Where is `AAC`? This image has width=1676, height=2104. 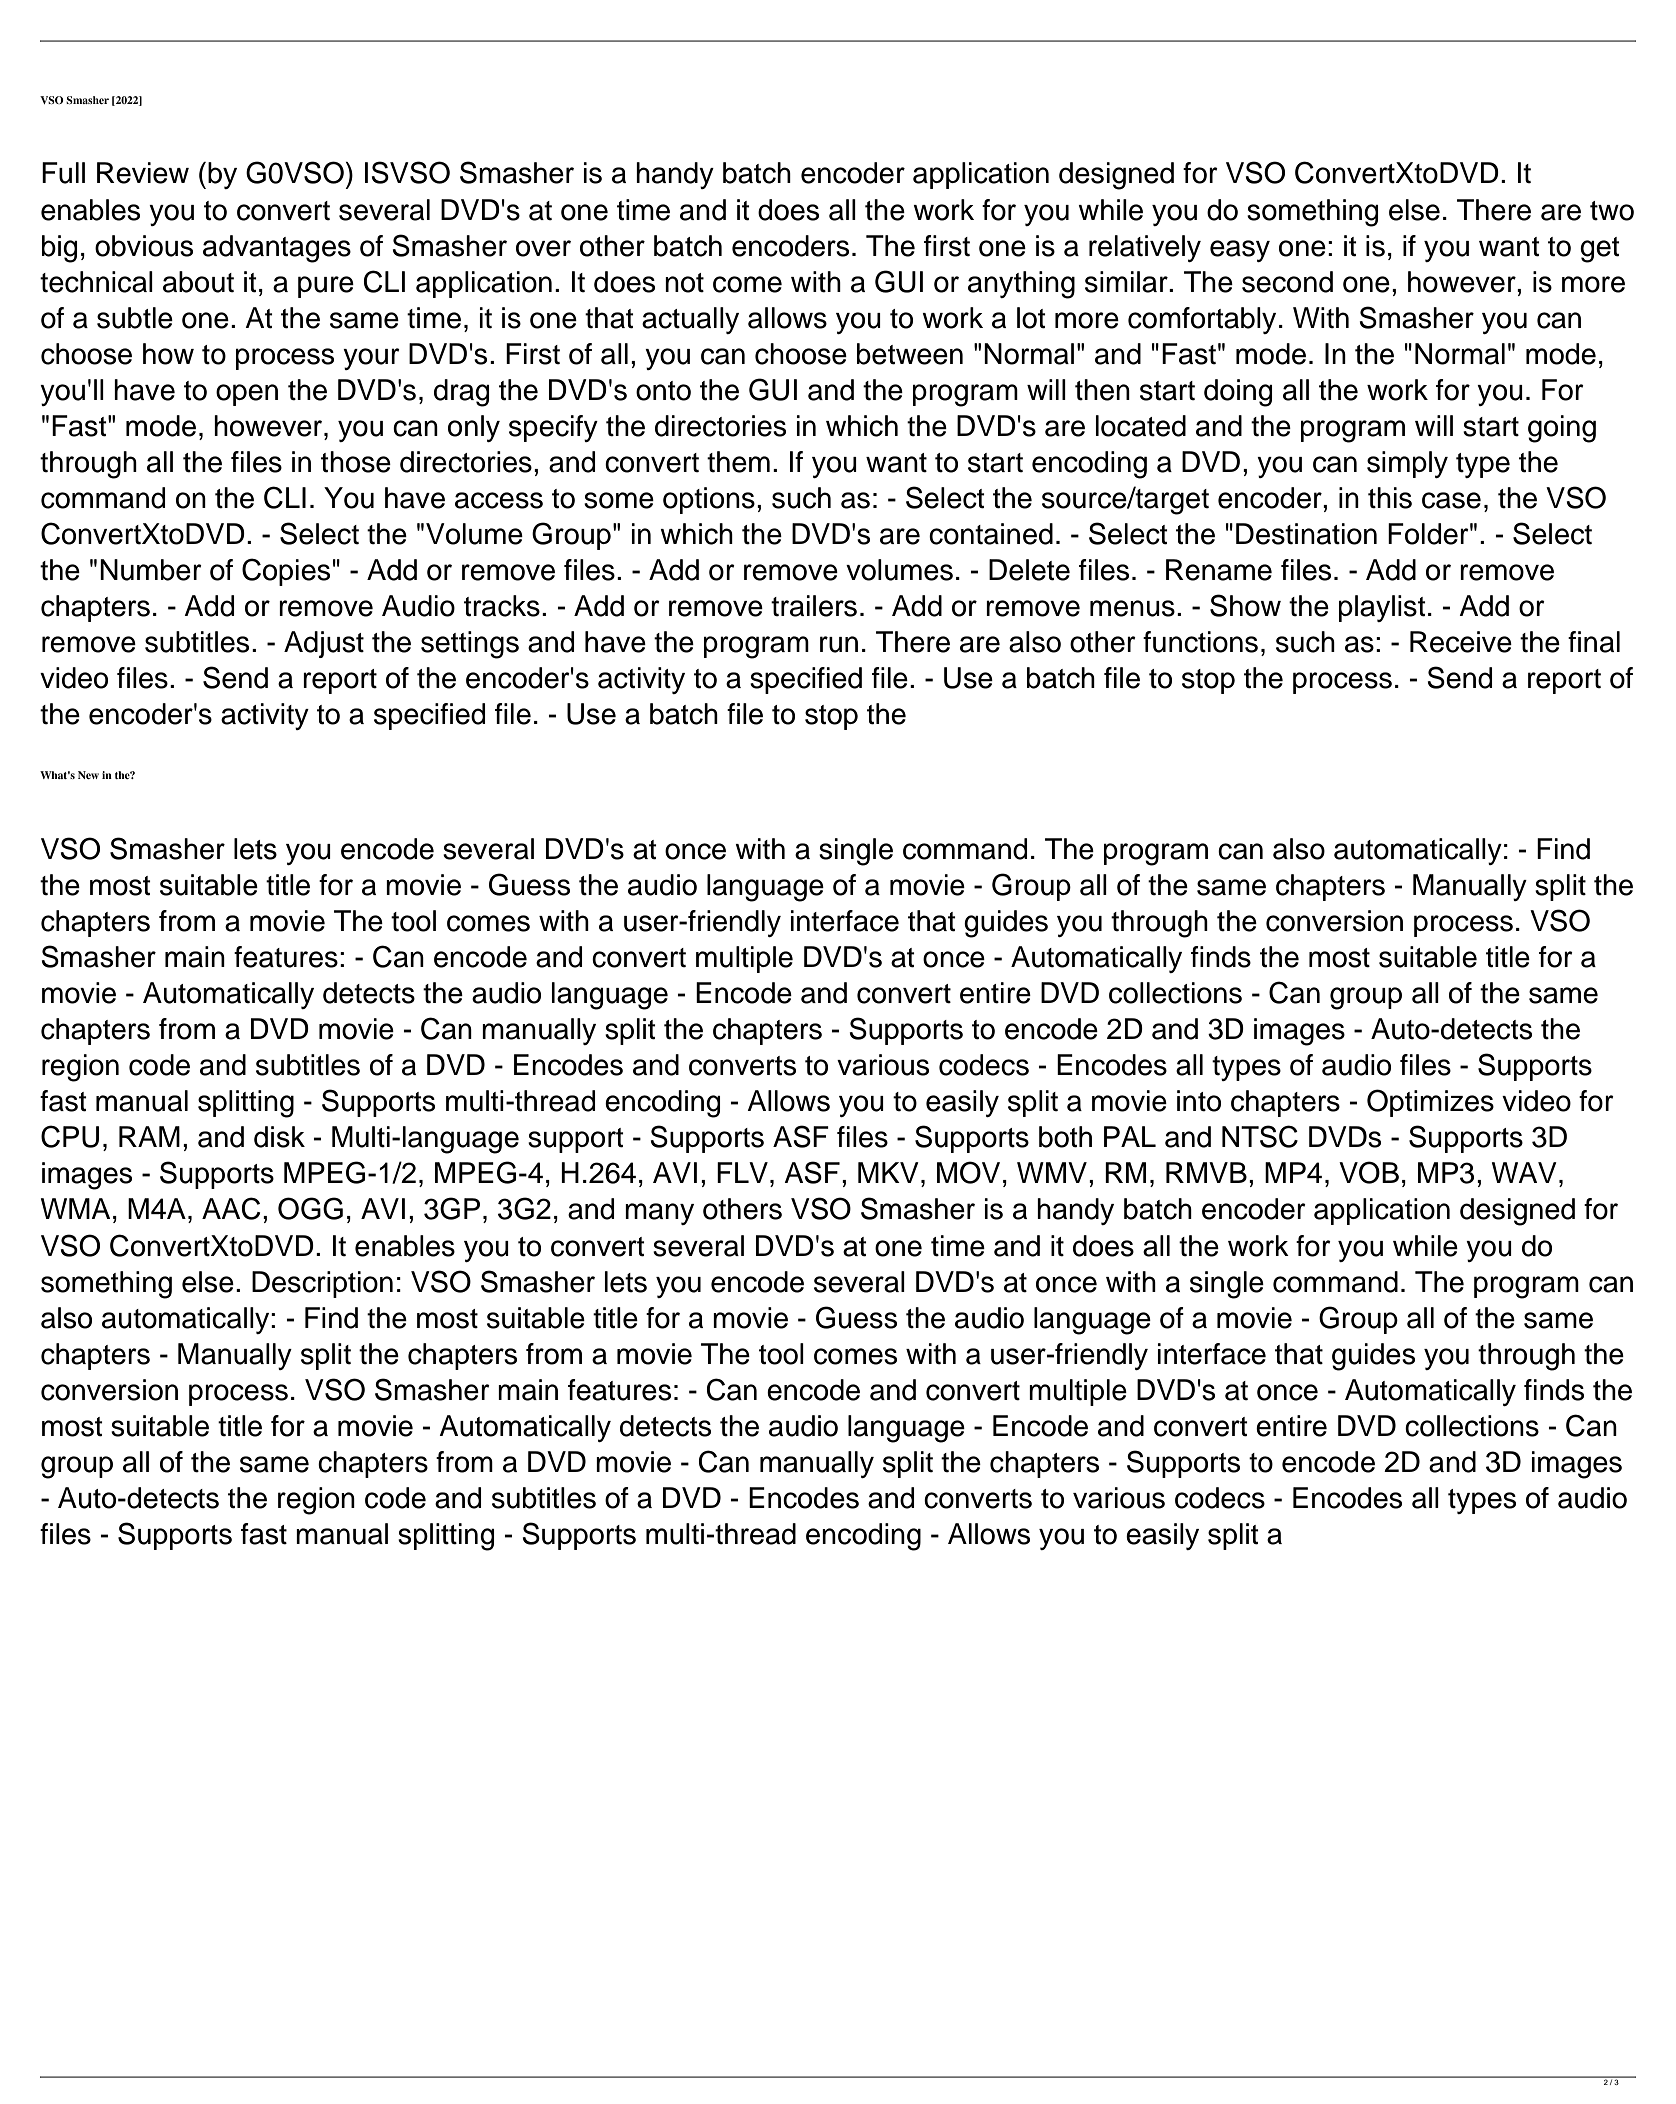
AAC is located at coordinates (231, 1208).
